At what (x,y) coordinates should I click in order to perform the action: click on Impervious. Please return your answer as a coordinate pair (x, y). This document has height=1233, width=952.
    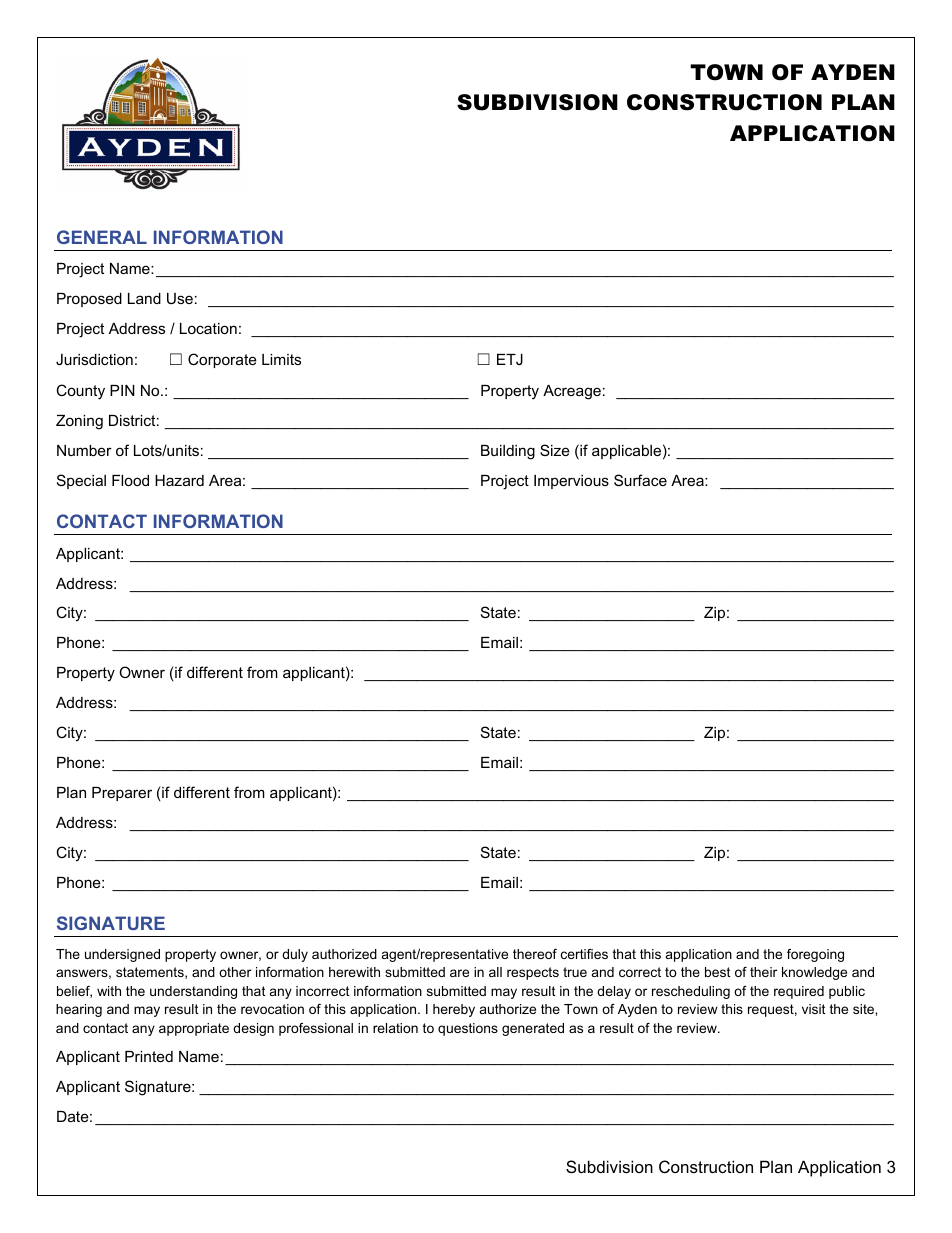
    Looking at the image, I should click on (571, 482).
